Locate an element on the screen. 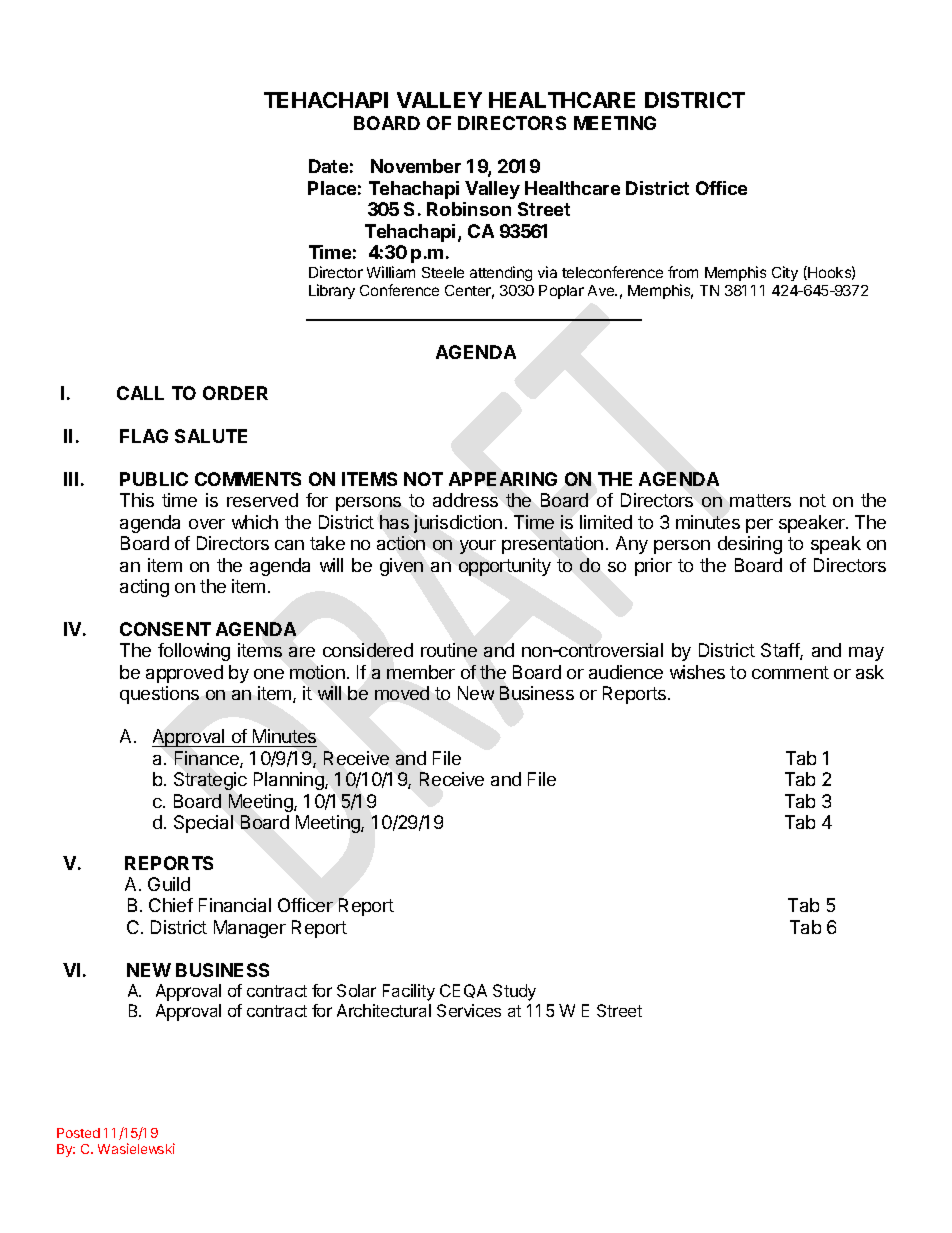  City is located at coordinates (785, 273).
